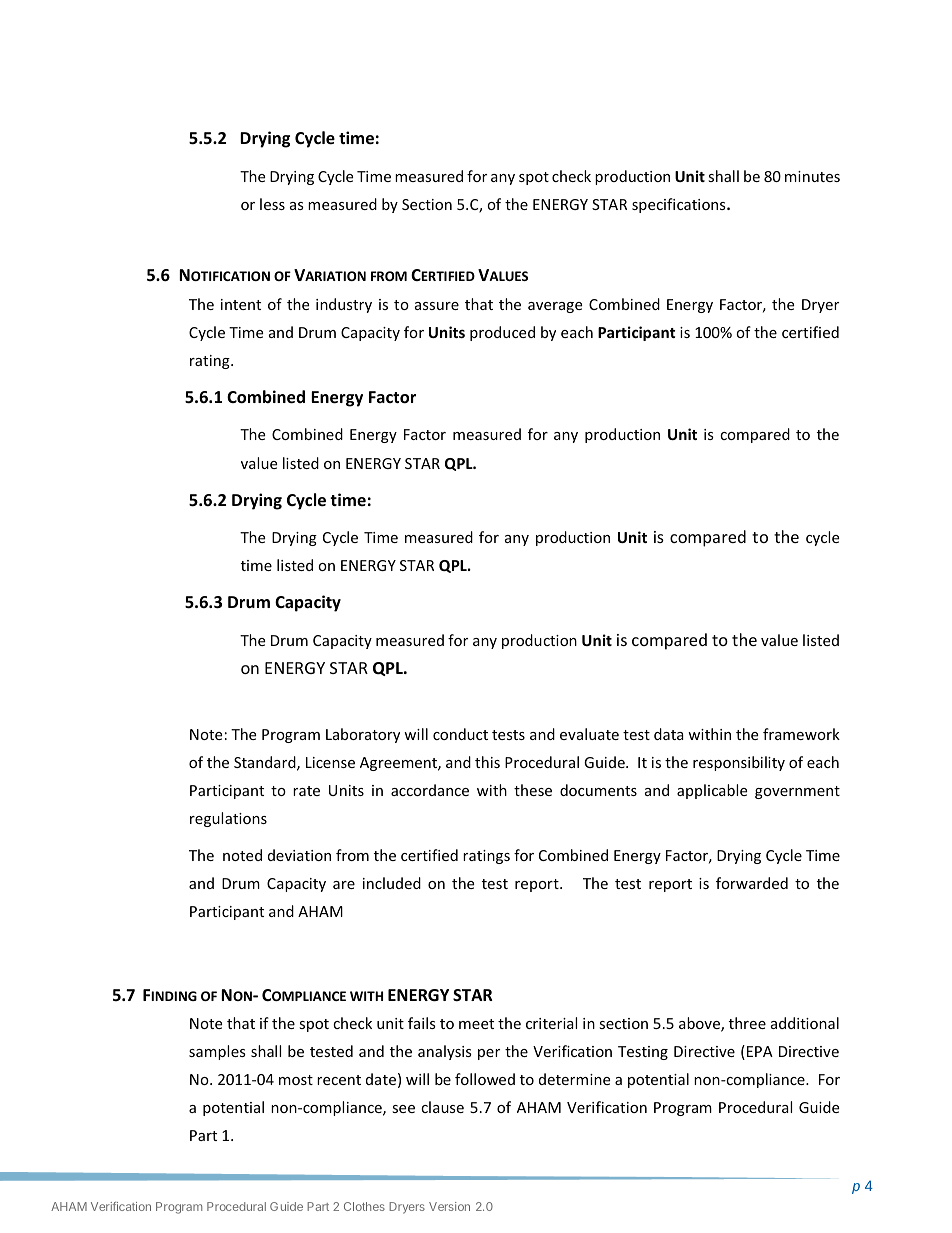  Describe the element at coordinates (241, 304) in the page. I see `intent` at that location.
